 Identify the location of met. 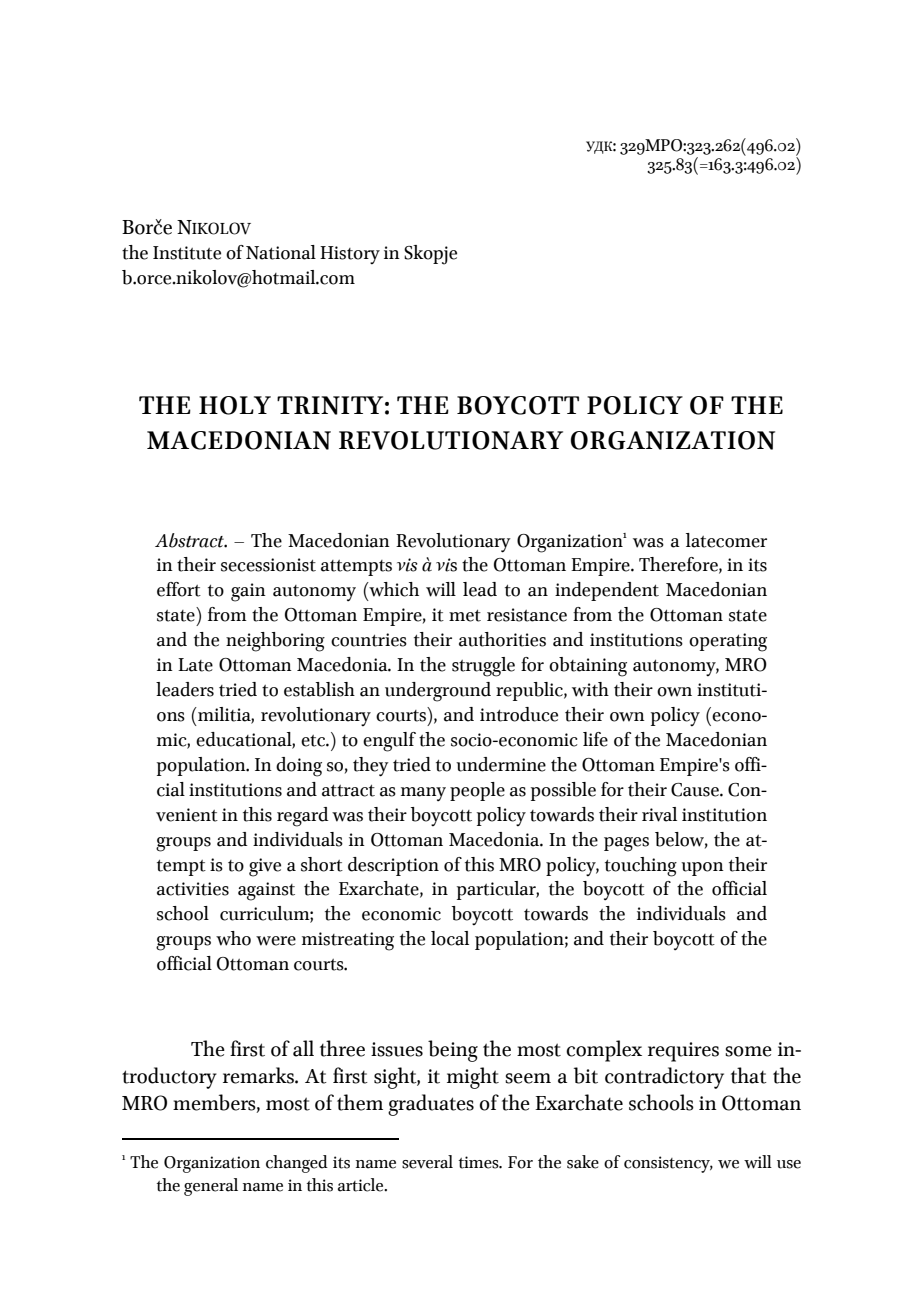
(465, 615).
